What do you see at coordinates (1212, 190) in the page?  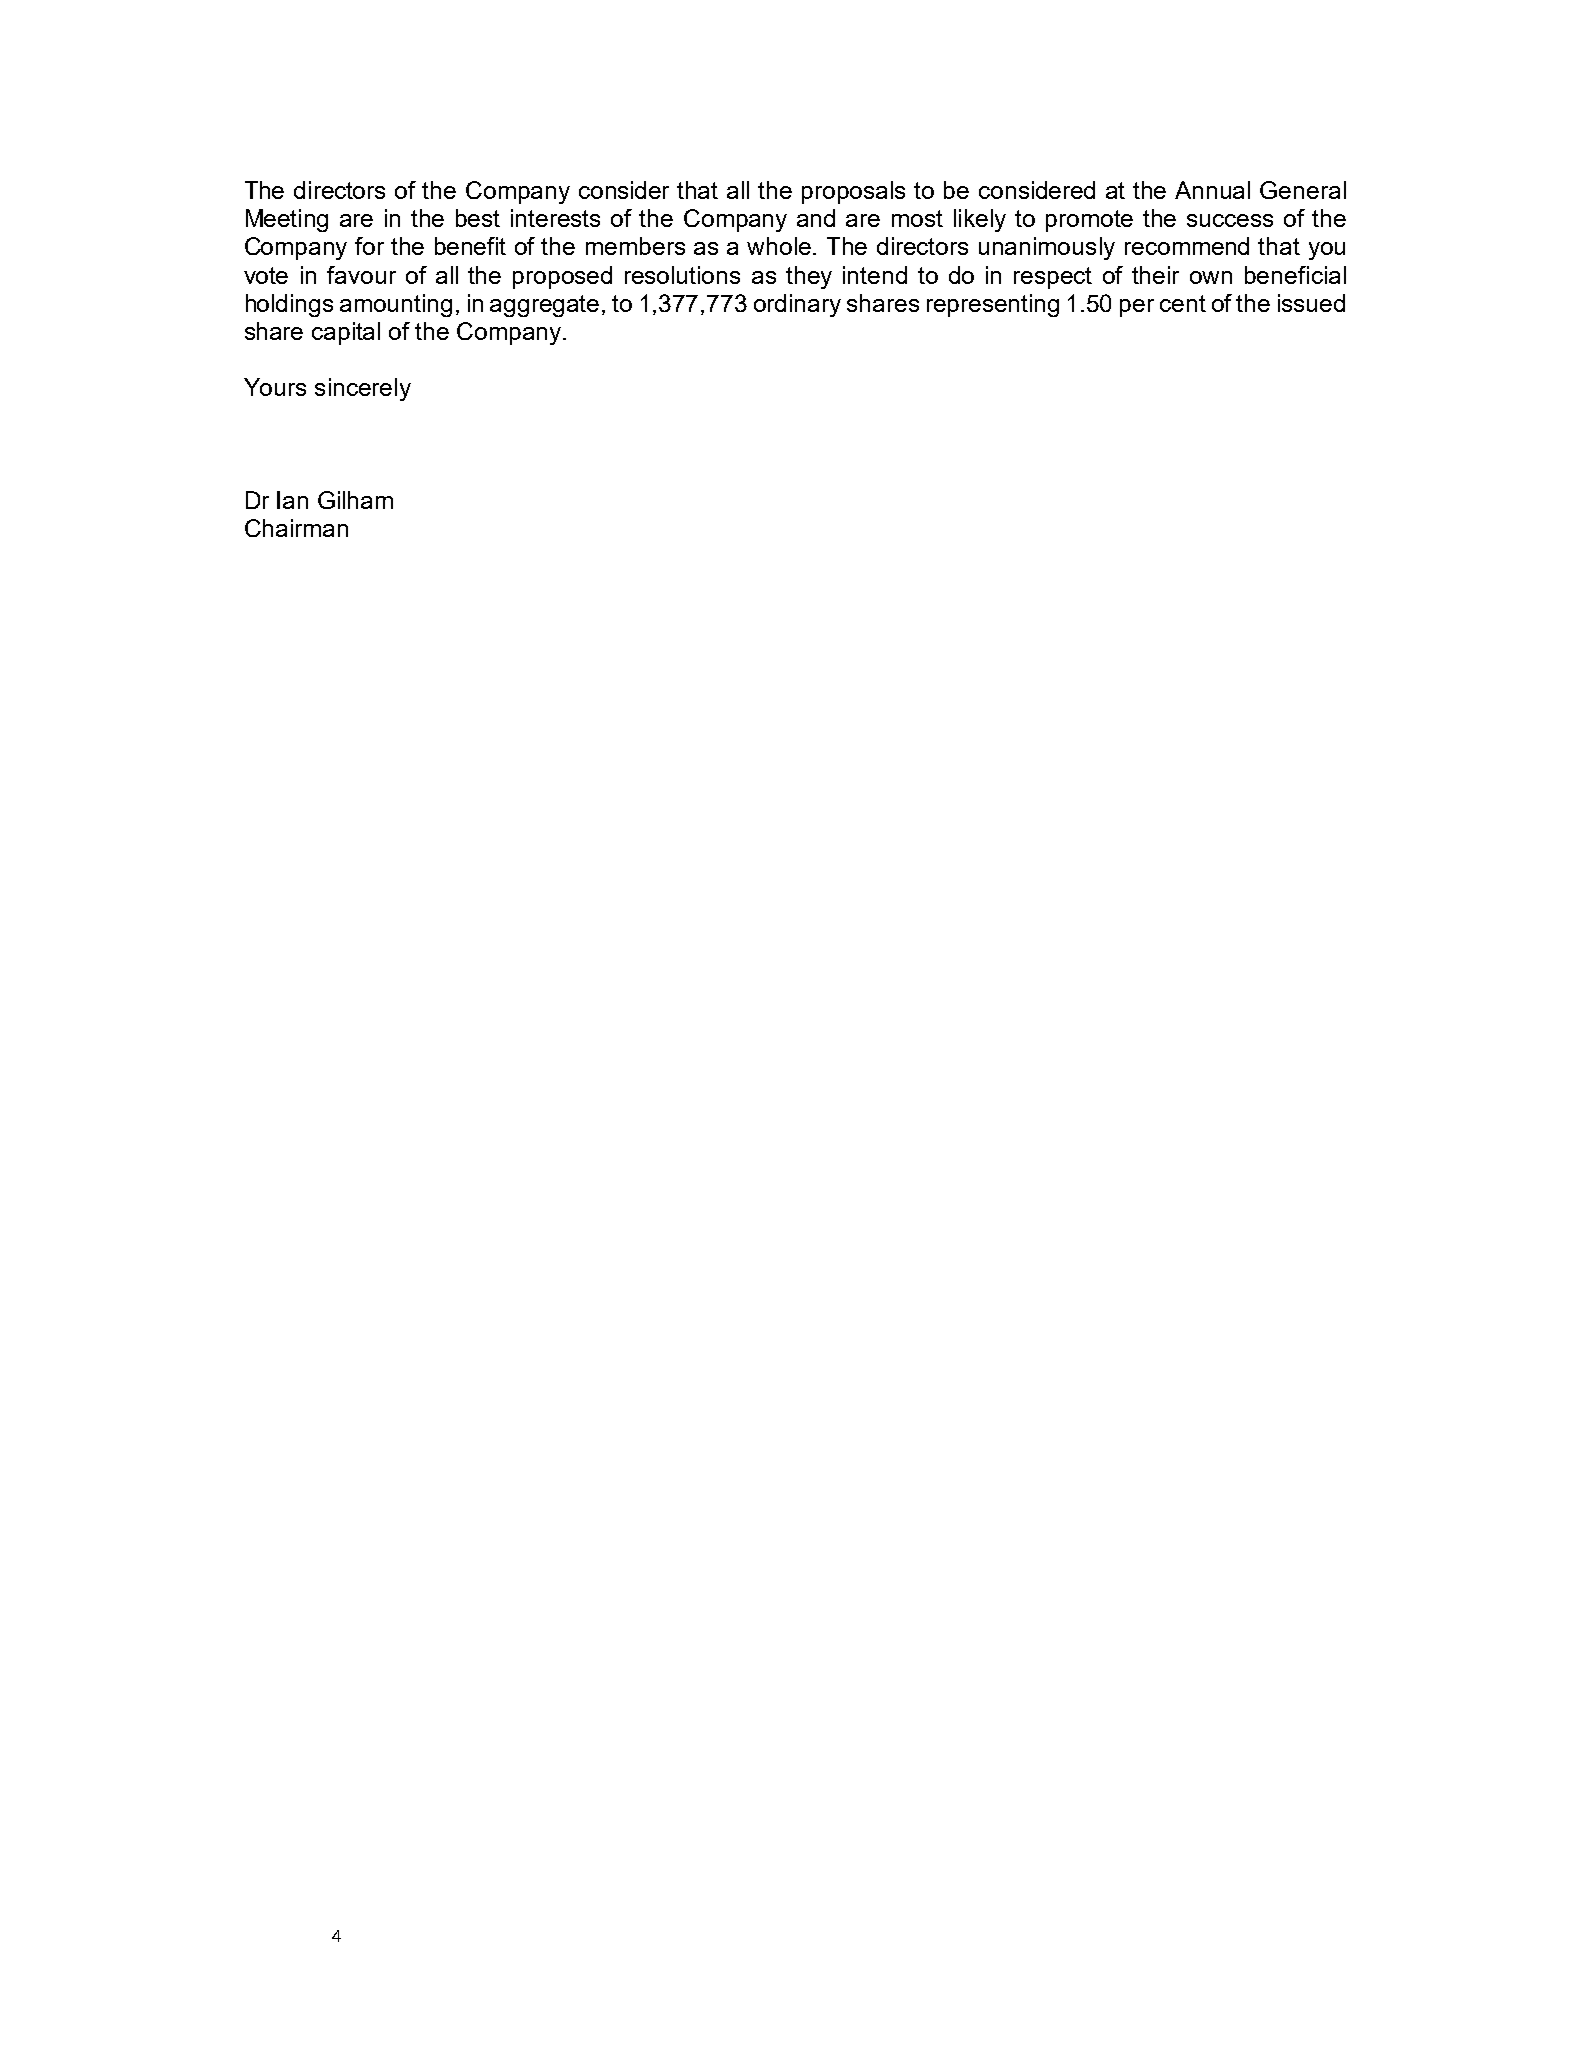 I see `Annual` at bounding box center [1212, 190].
